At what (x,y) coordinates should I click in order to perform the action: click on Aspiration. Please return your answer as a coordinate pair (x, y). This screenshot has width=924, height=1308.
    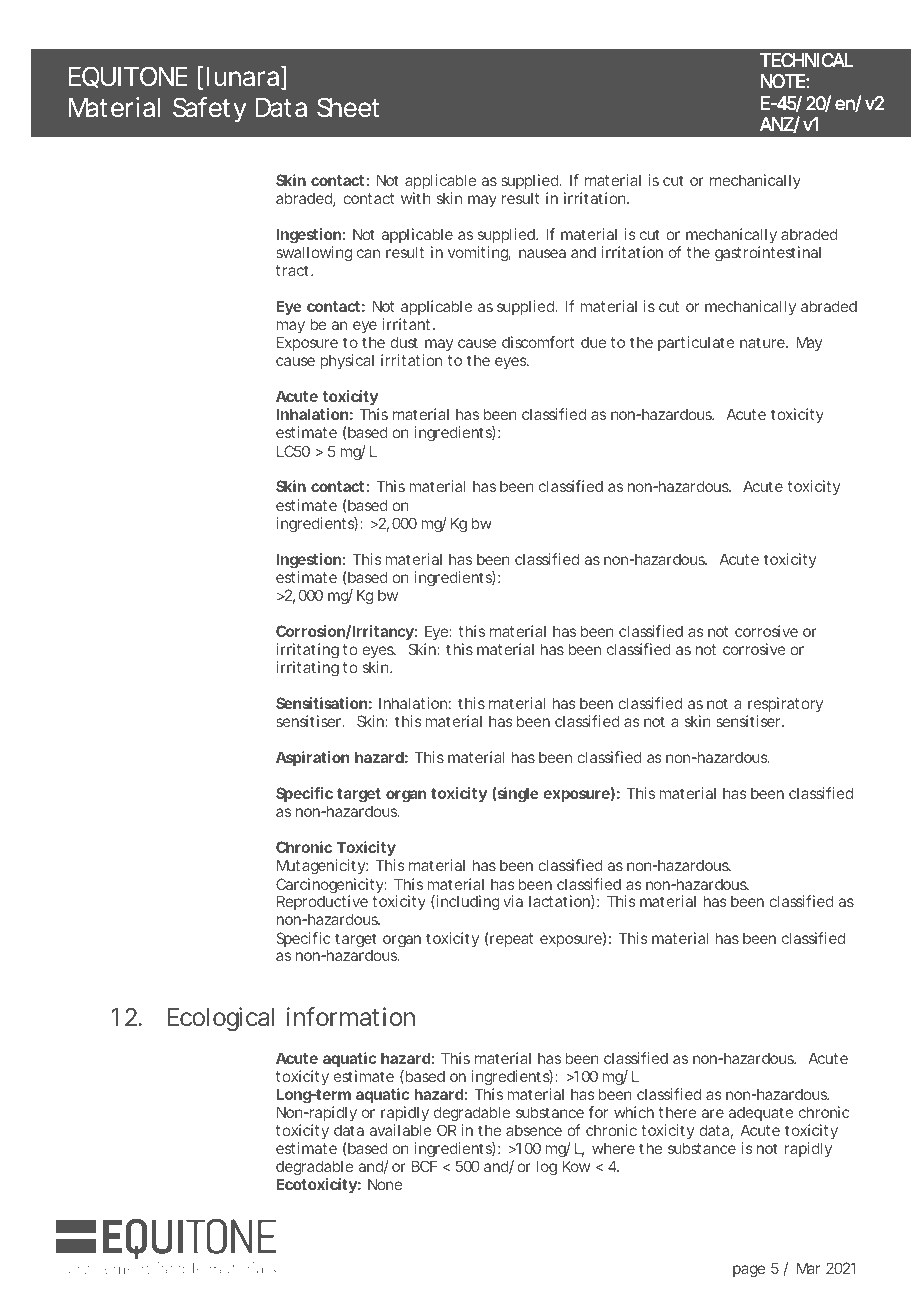
    Looking at the image, I should click on (312, 758).
